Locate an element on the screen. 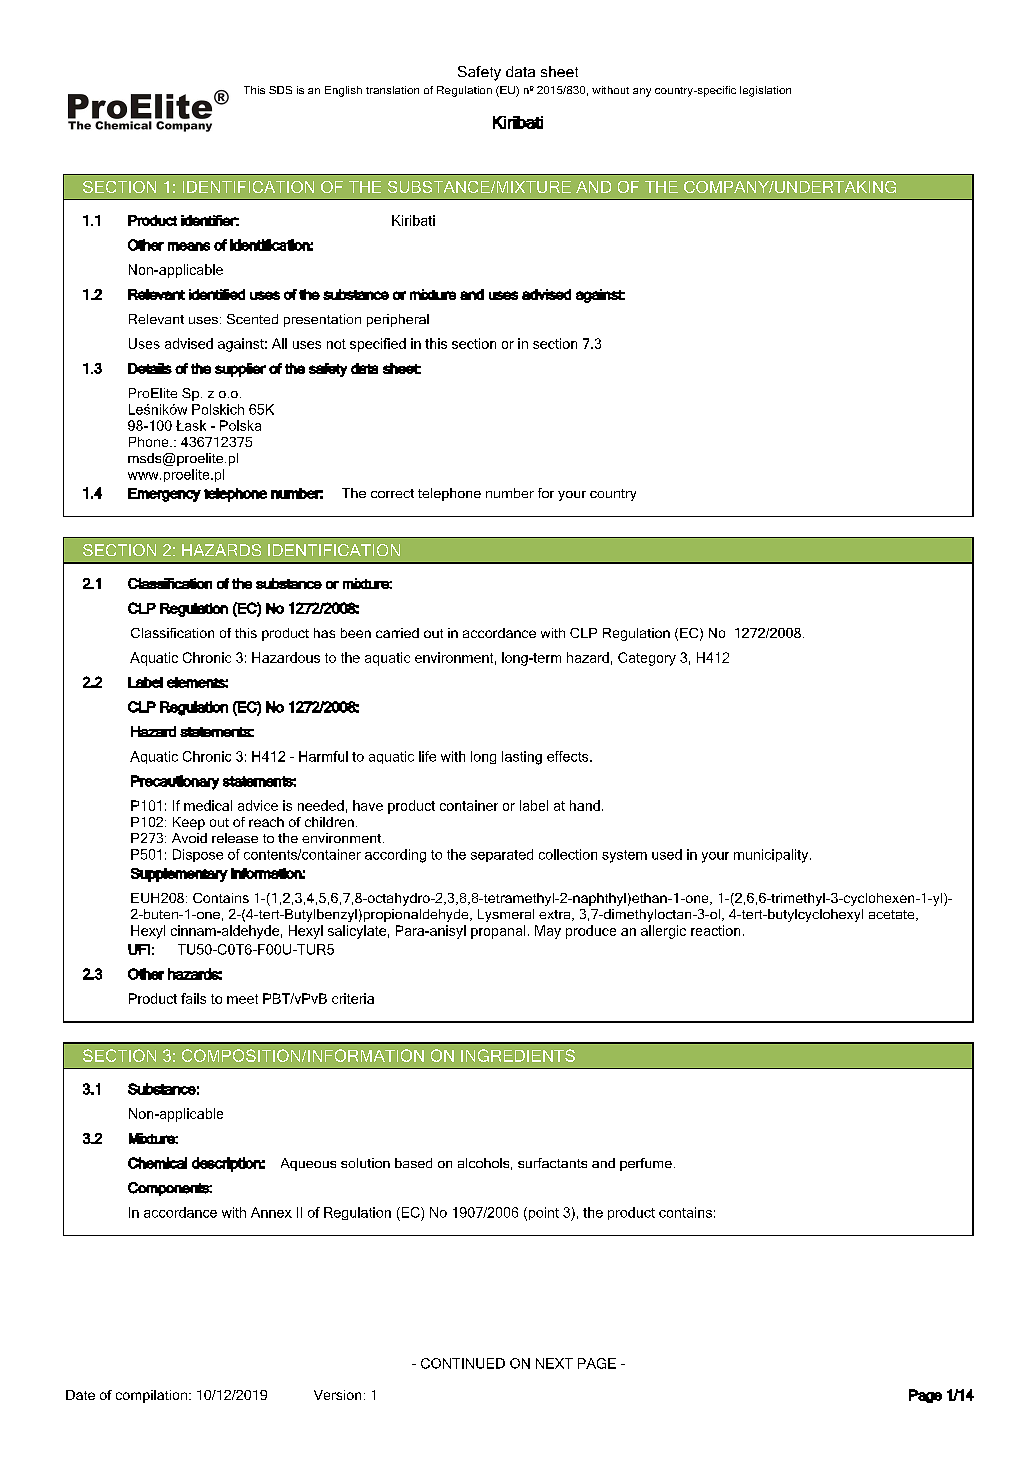 This screenshot has width=1036, height=1466. Category is located at coordinates (647, 659).
